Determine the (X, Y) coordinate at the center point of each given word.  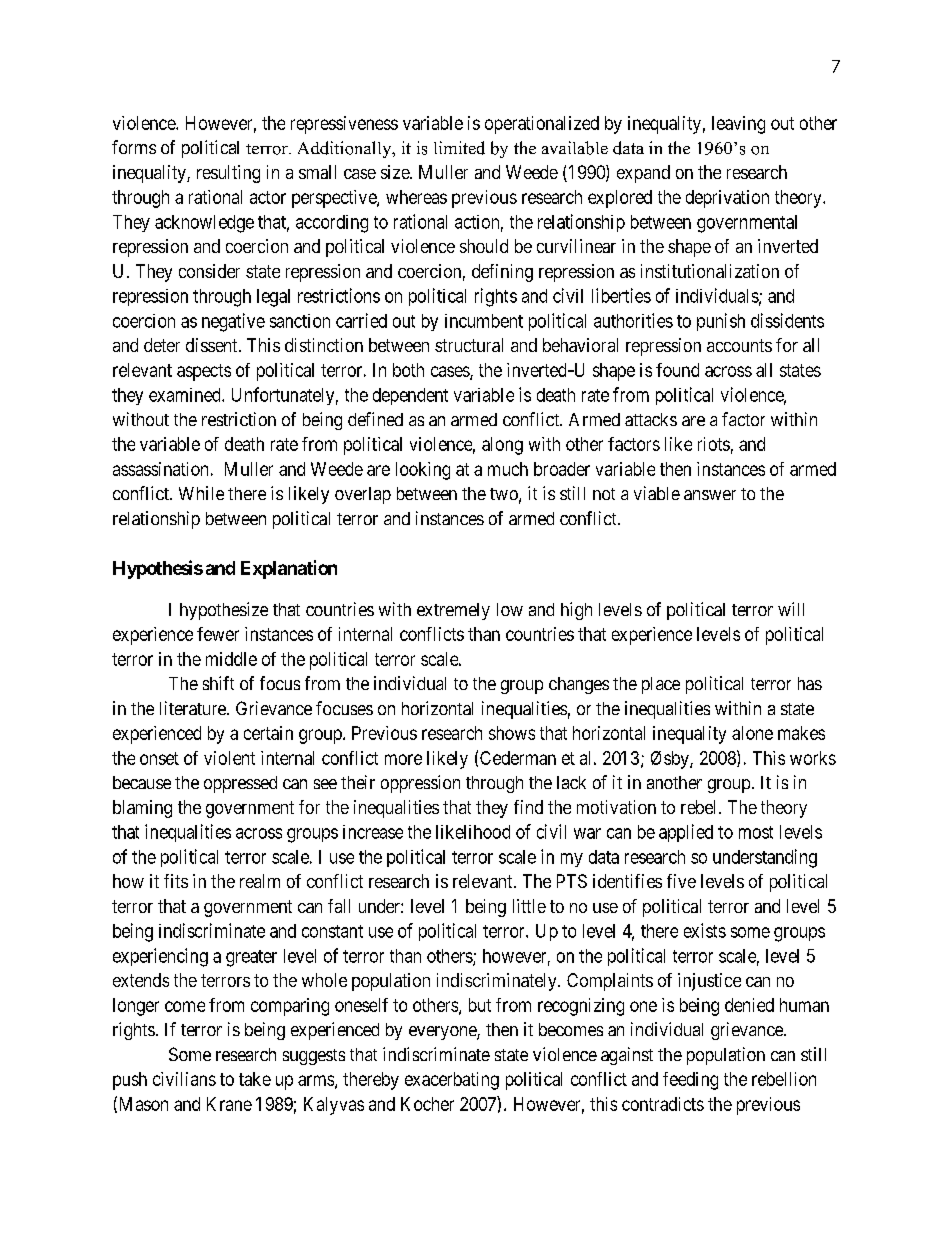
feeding (690, 1081)
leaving (738, 125)
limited (459, 148)
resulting (228, 174)
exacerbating (452, 1081)
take (255, 1079)
